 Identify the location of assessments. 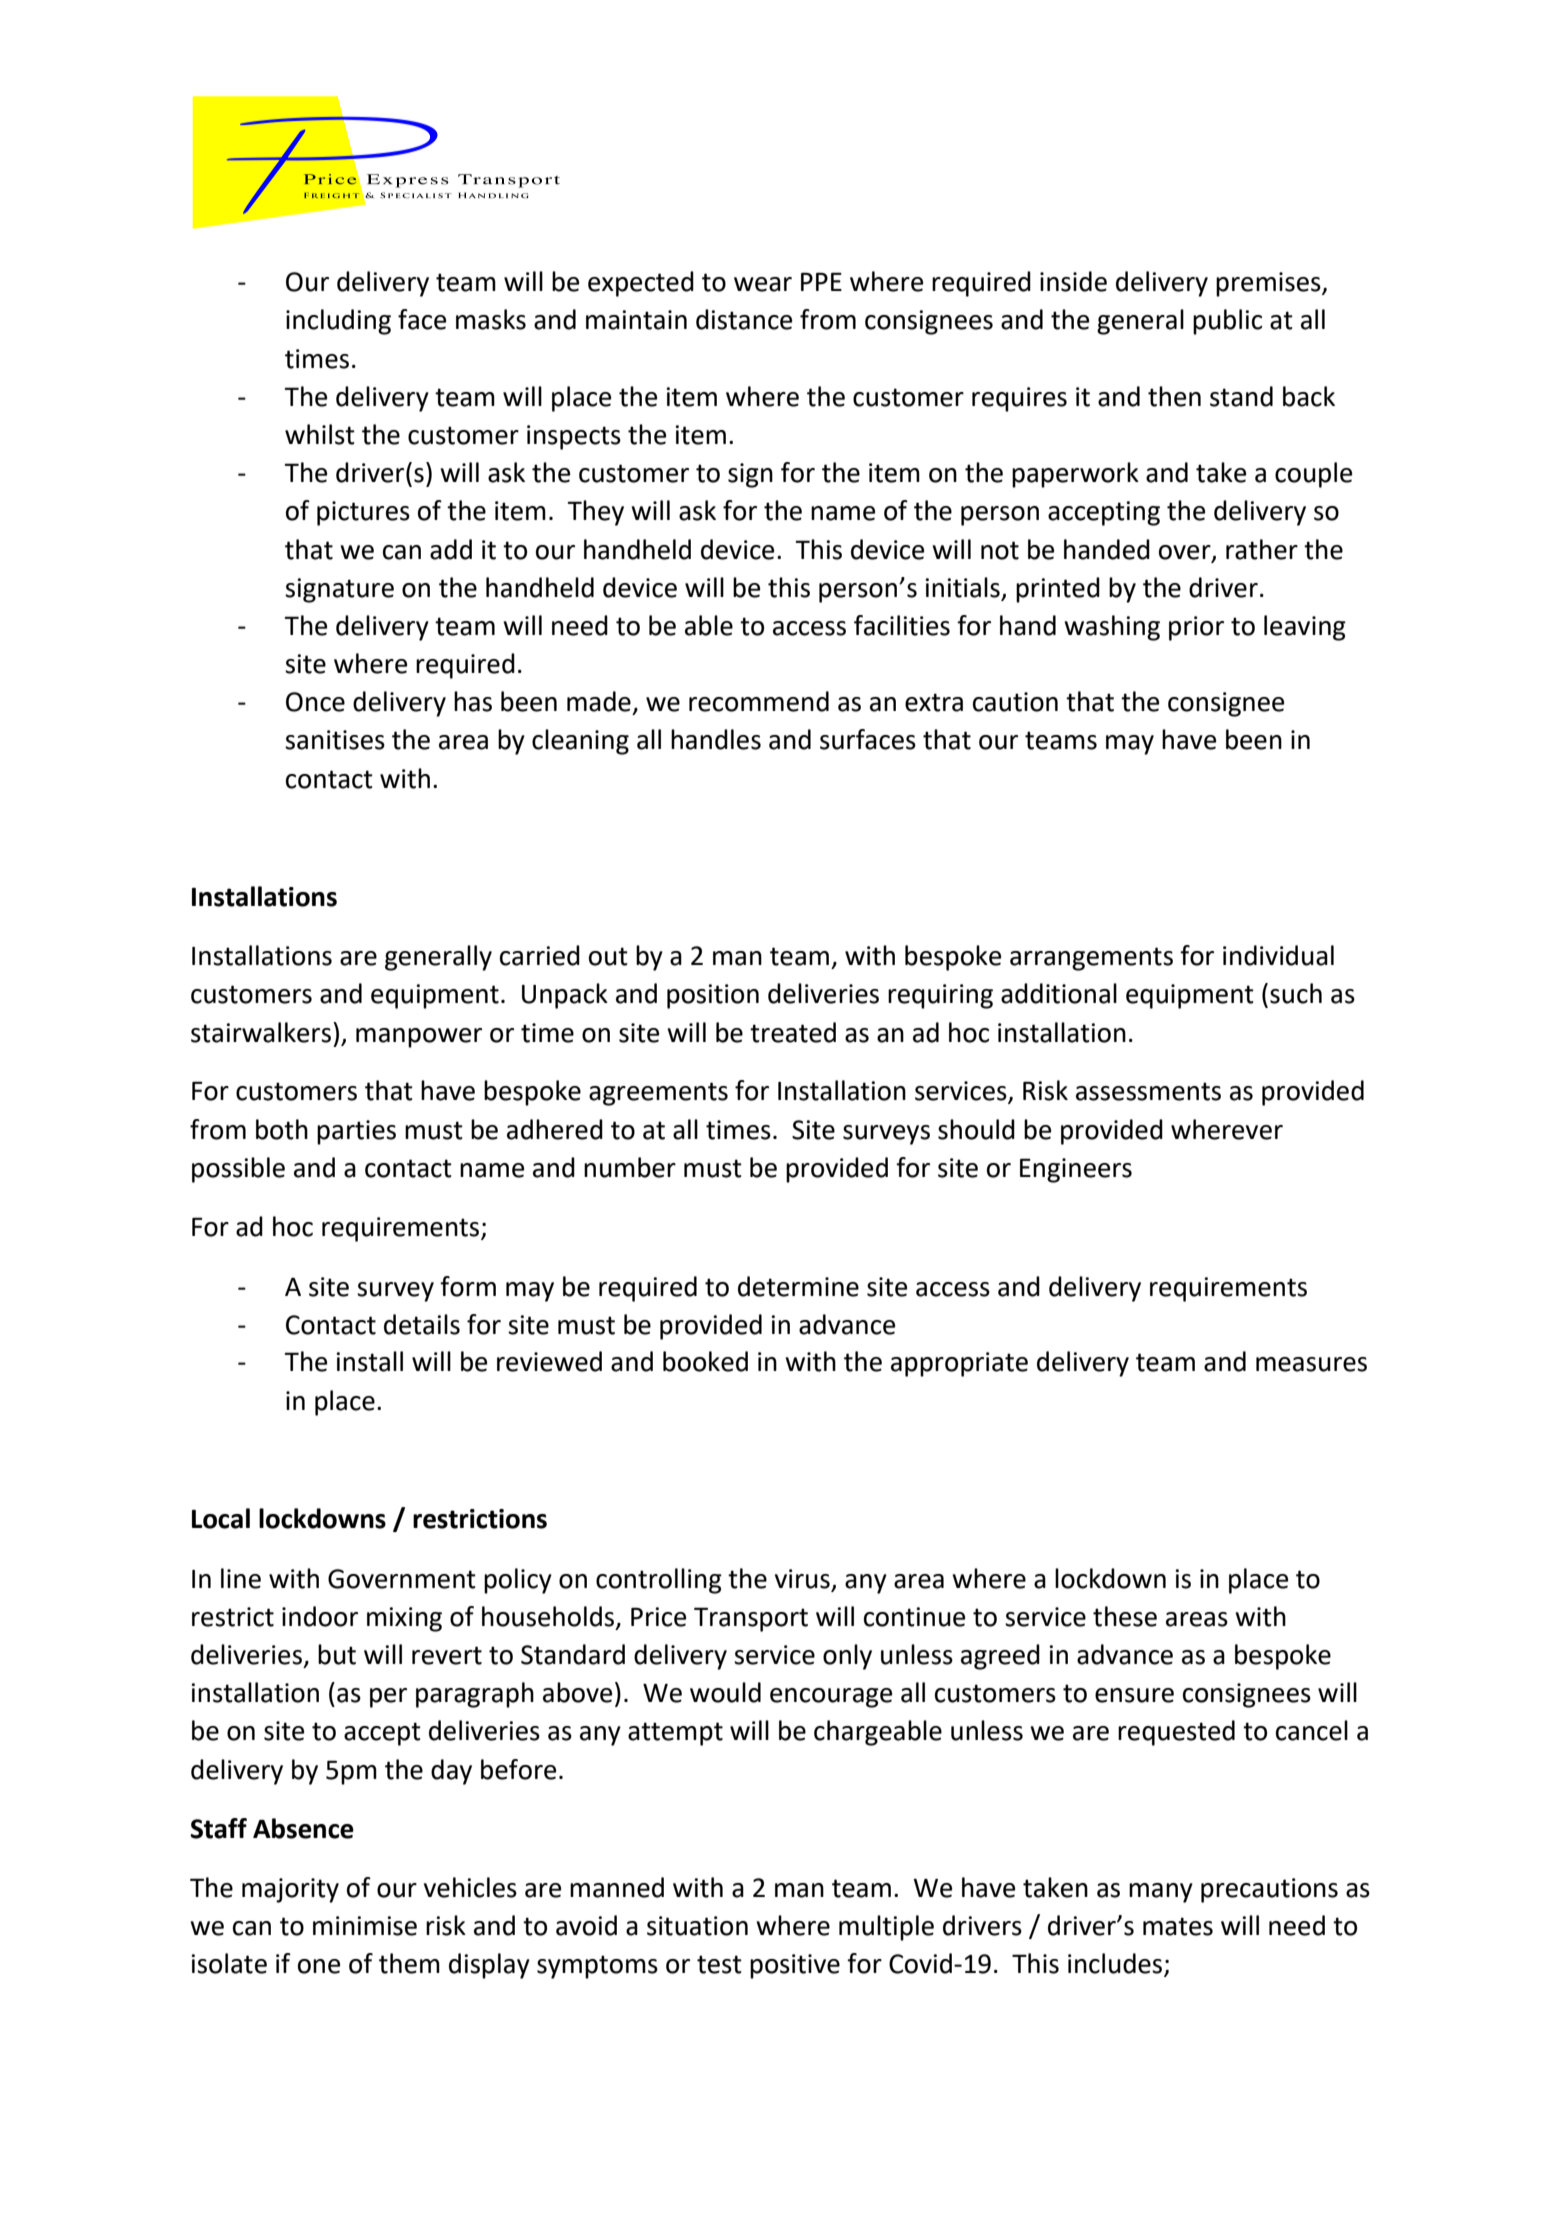
(1148, 1091).
